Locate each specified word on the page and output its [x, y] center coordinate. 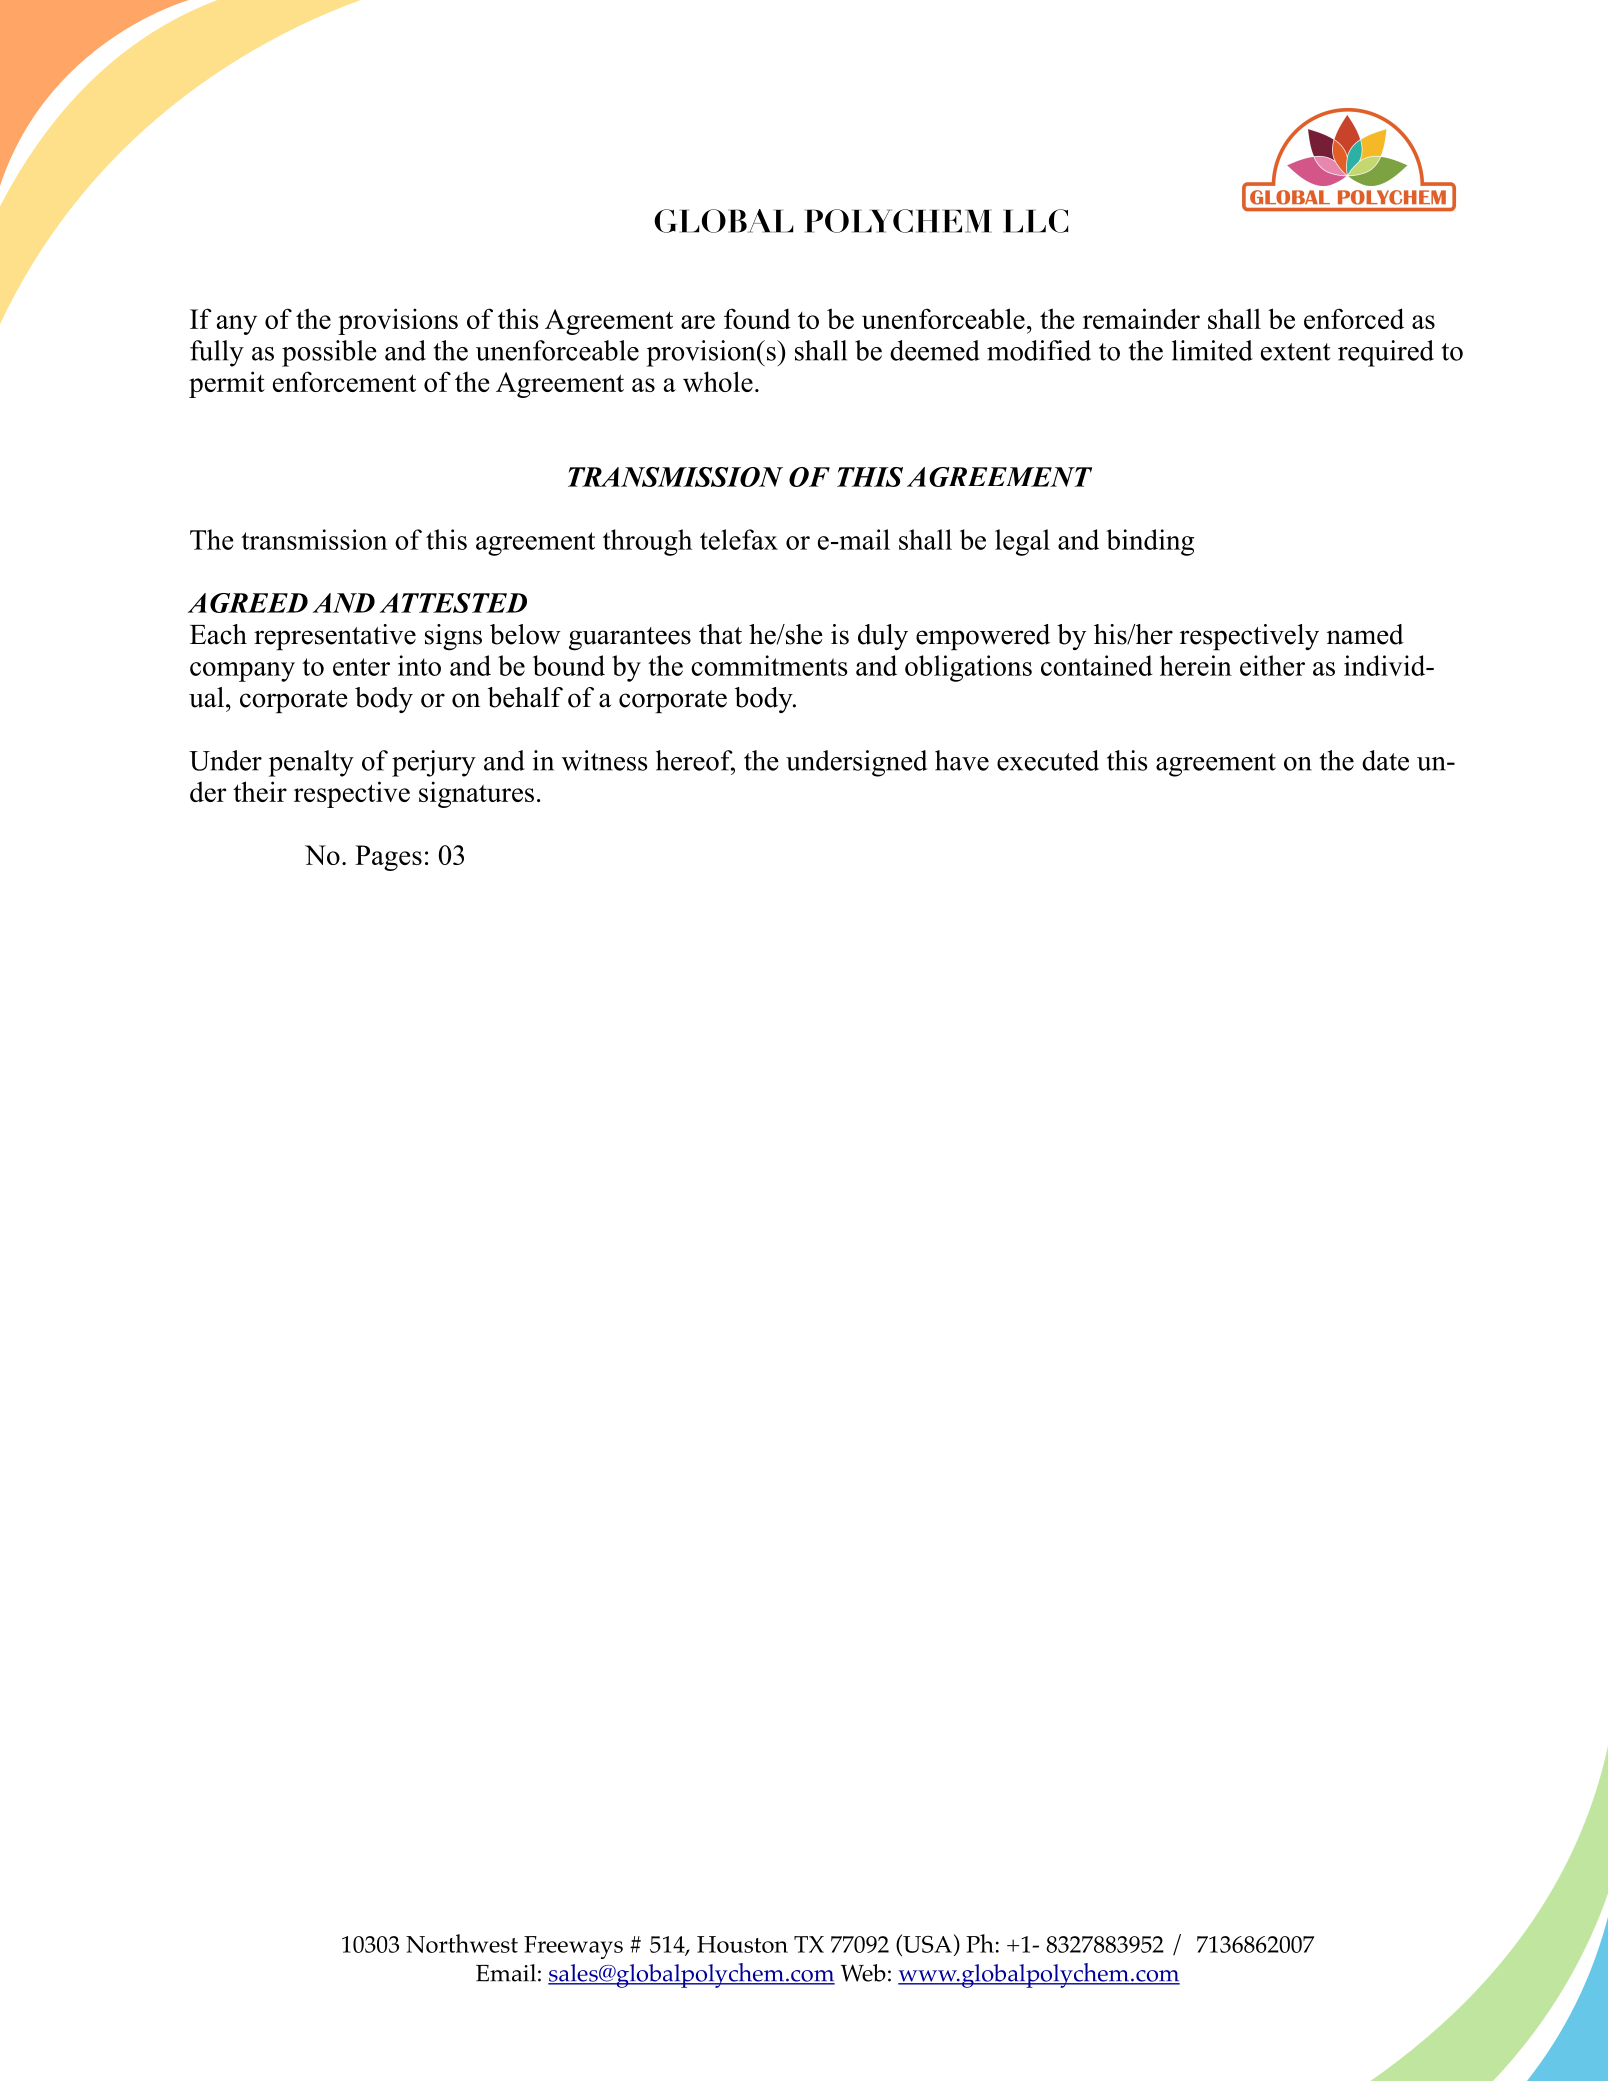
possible [329, 353]
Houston [742, 1944]
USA [926, 1944]
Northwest [462, 1943]
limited [1212, 350]
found [757, 318]
